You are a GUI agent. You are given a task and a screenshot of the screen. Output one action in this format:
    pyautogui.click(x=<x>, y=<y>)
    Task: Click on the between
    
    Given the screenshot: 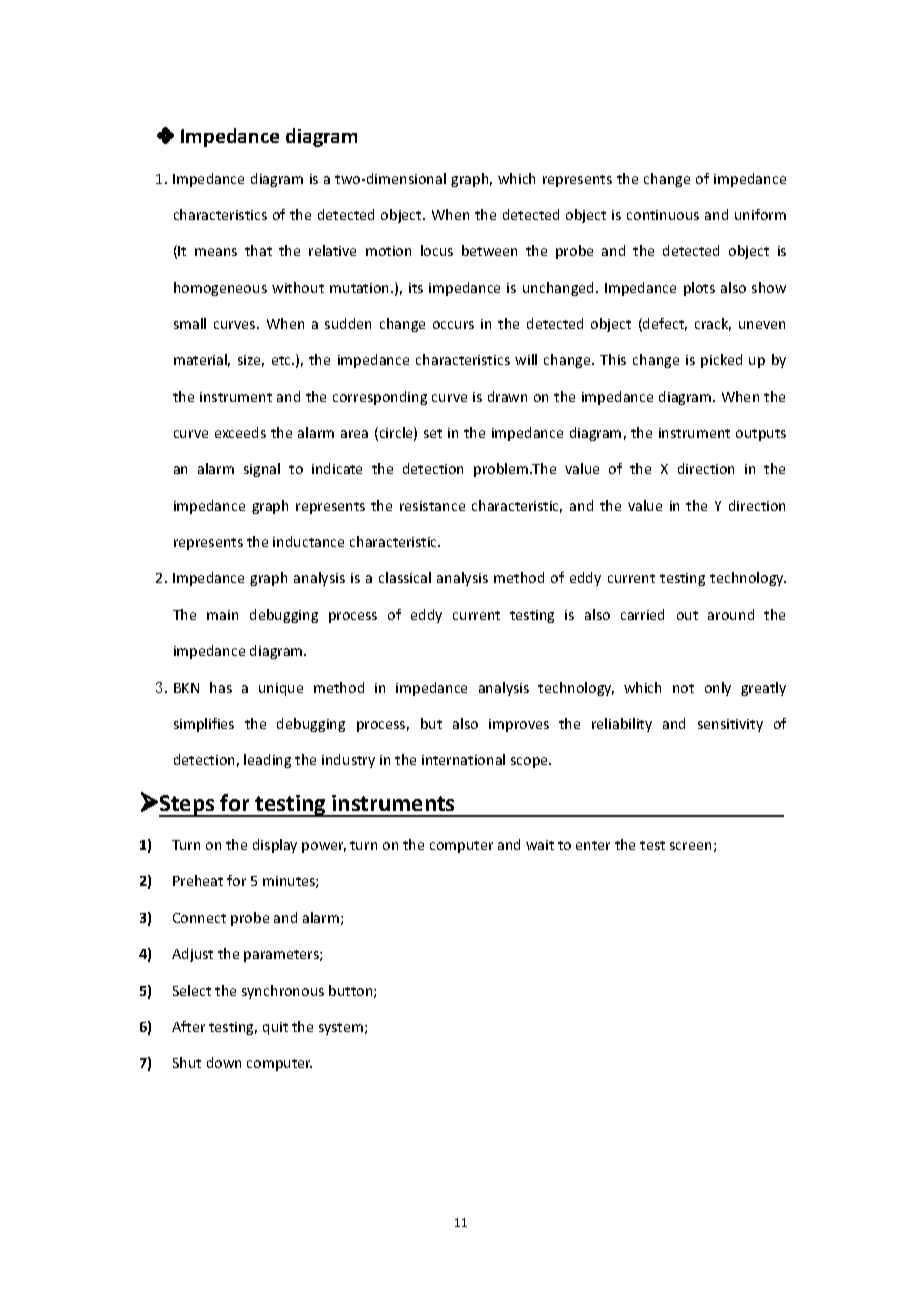 What is the action you would take?
    pyautogui.click(x=489, y=250)
